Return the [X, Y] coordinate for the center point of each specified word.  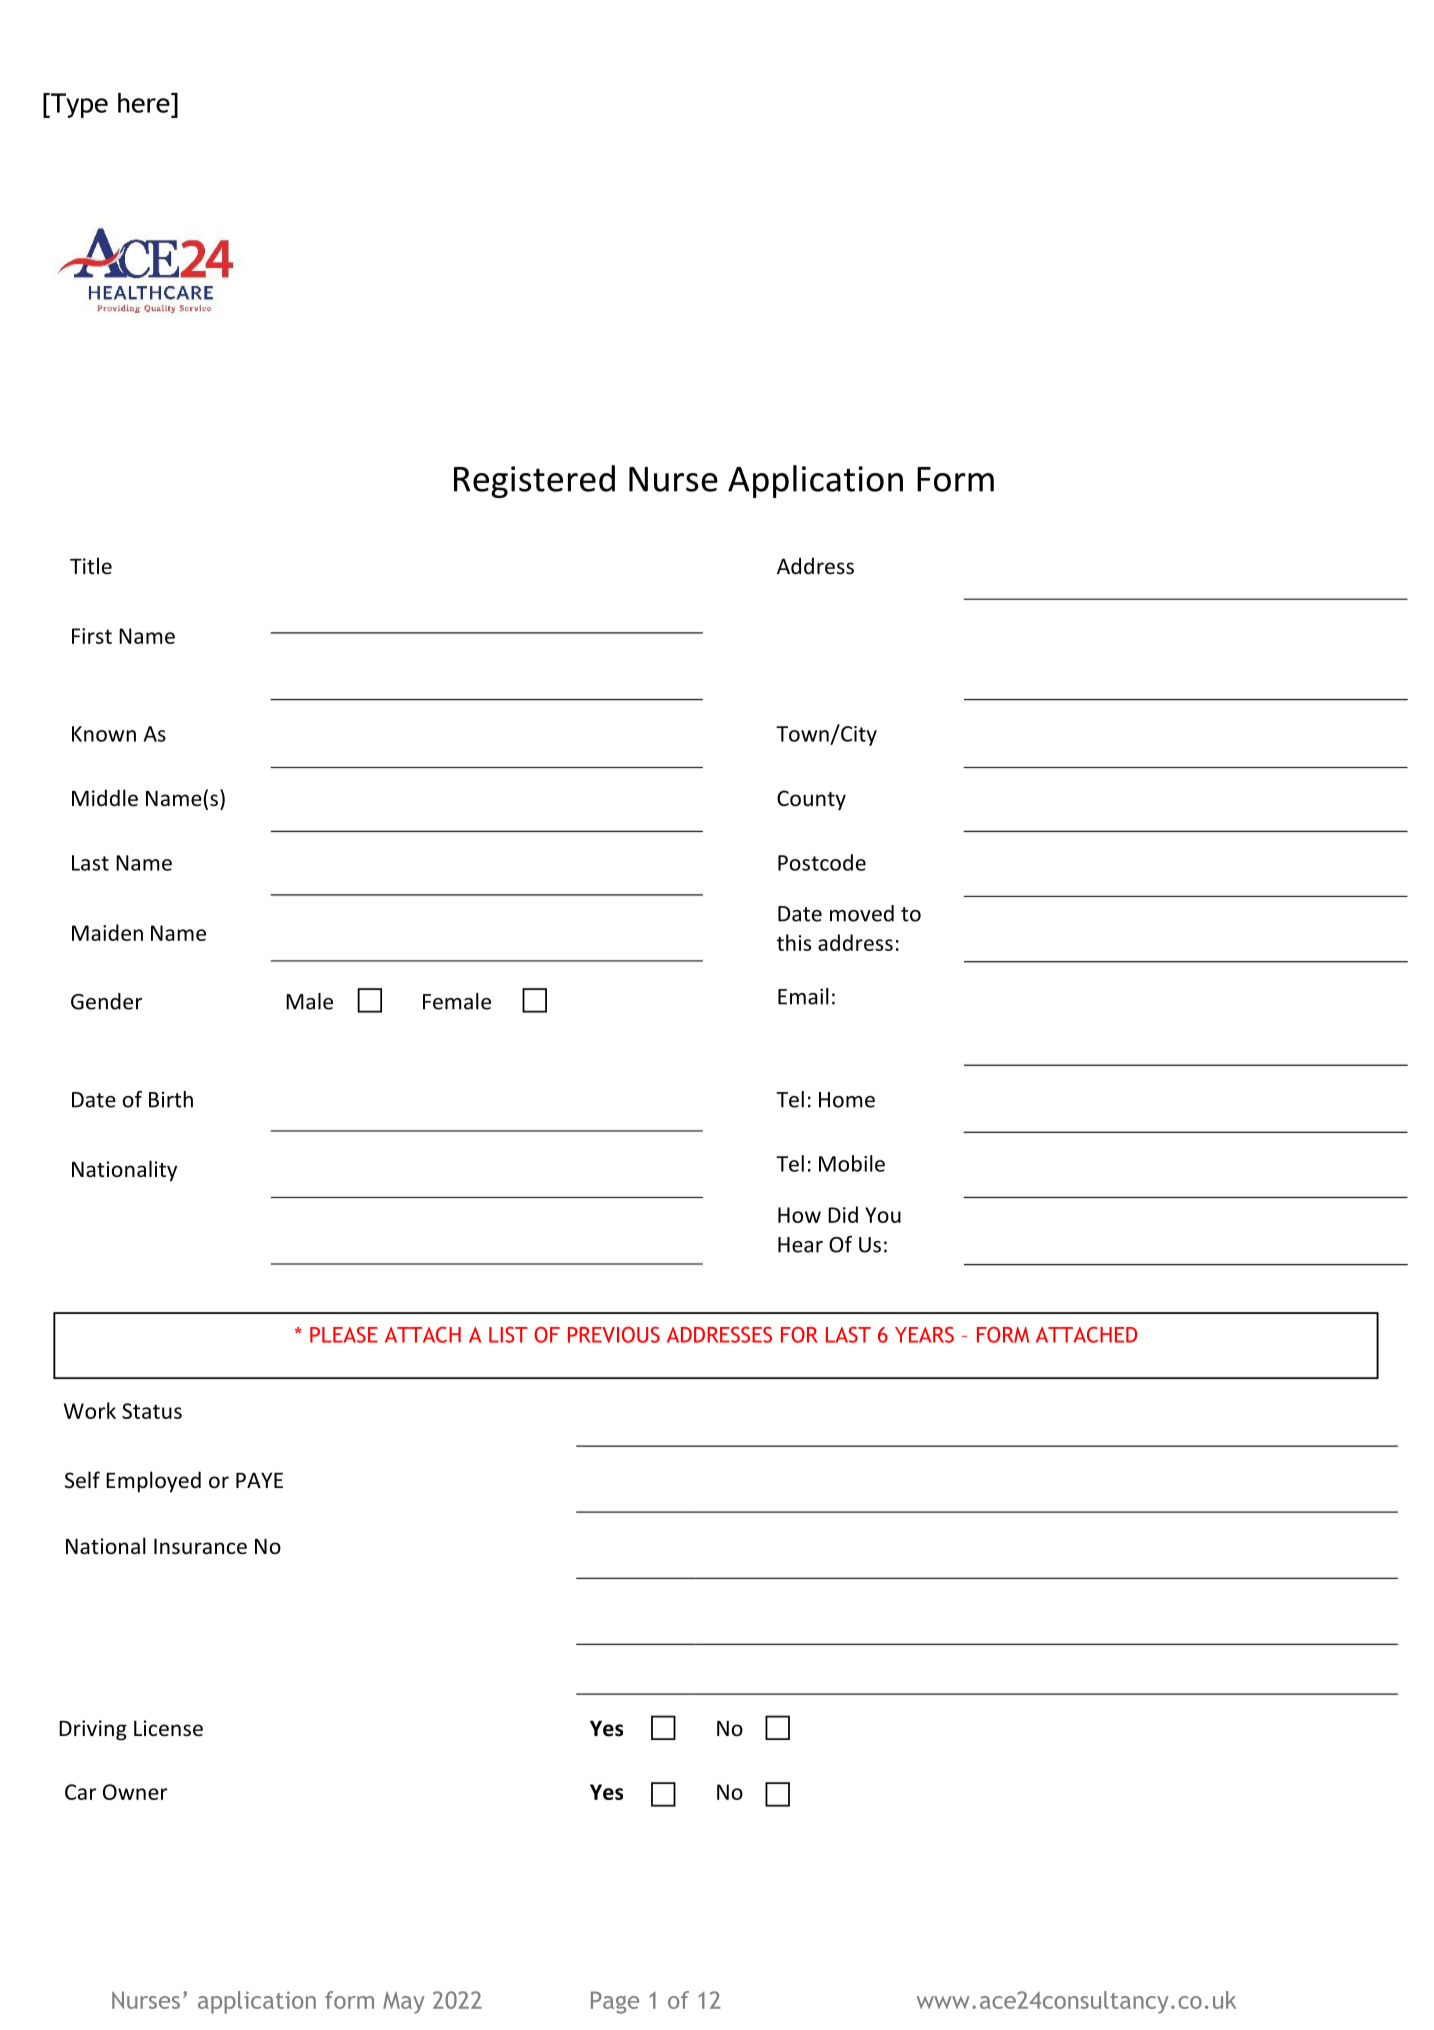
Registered [534, 481]
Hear [800, 1245]
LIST [508, 1335]
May [404, 2003]
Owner [135, 1792]
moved [862, 913]
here [145, 103]
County [811, 800]
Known [104, 734]
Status [152, 1411]
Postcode [822, 862]
